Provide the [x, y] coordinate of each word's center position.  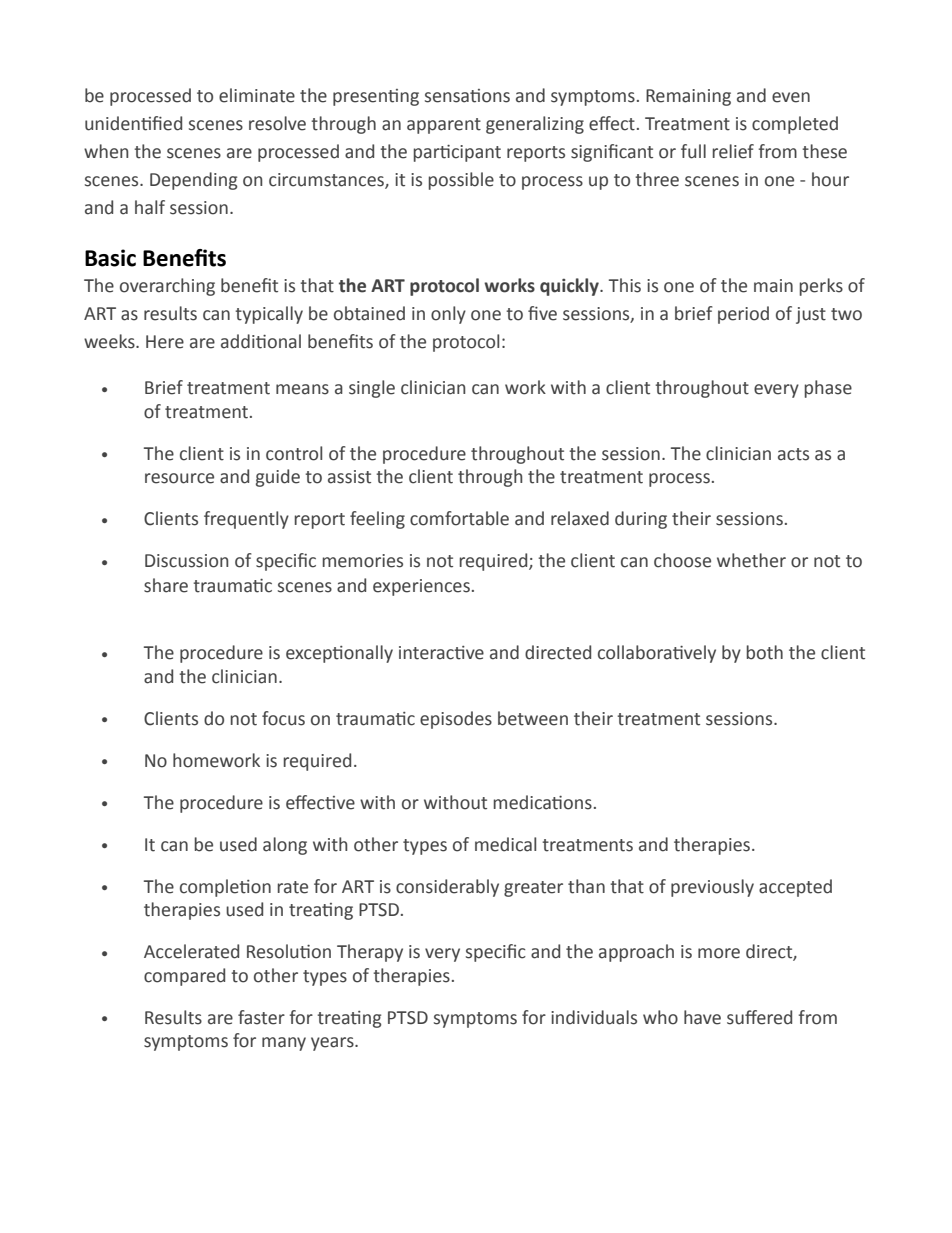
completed [795, 125]
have [702, 1017]
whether [751, 560]
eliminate [257, 95]
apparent [444, 126]
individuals [594, 1017]
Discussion [186, 561]
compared [184, 977]
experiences [421, 587]
